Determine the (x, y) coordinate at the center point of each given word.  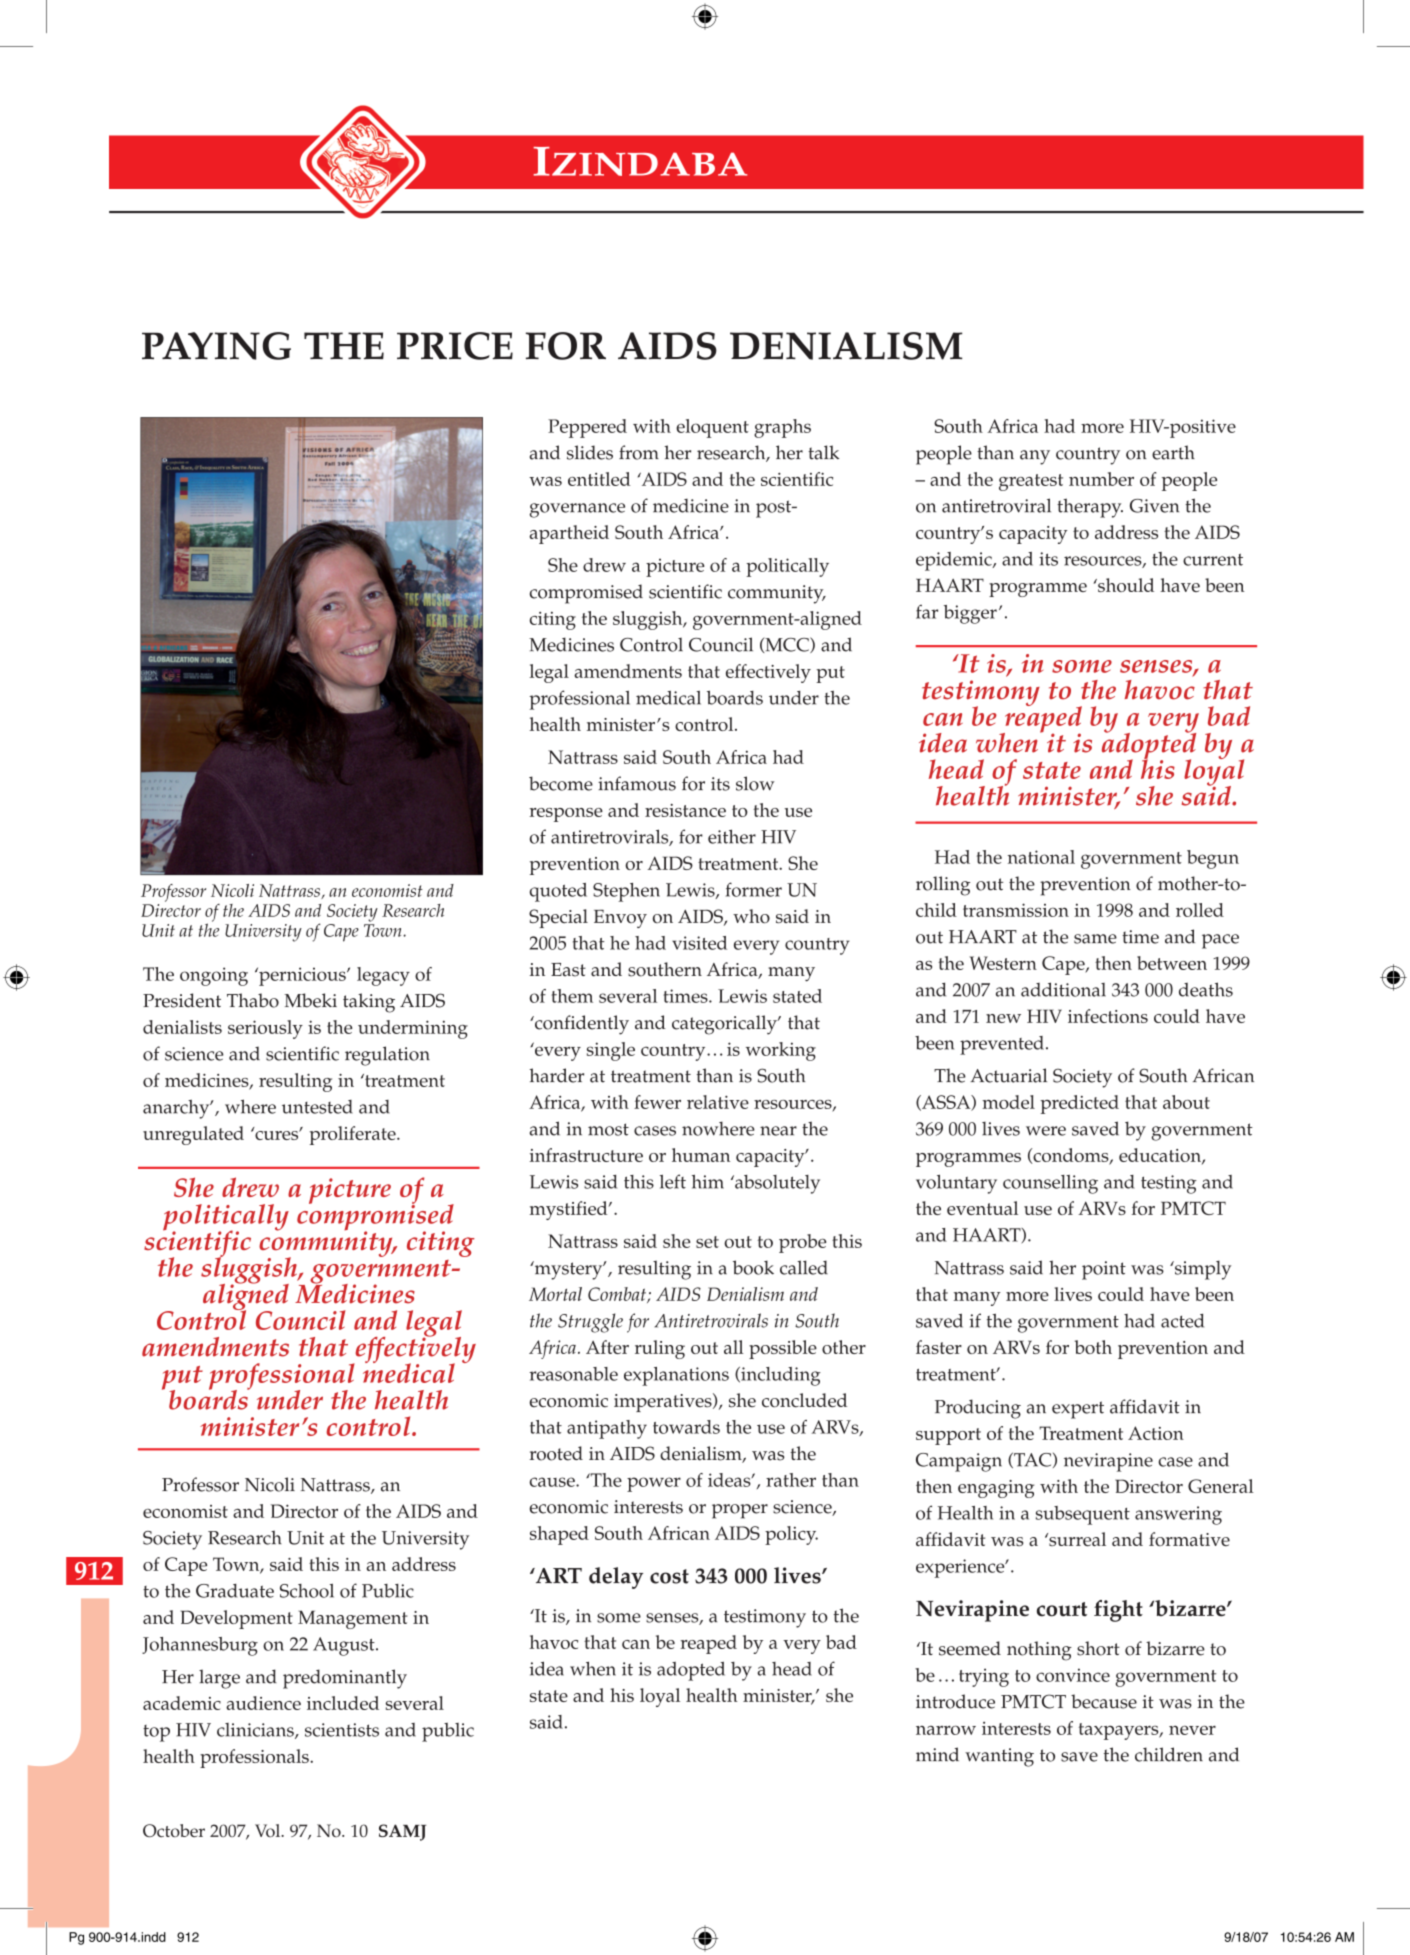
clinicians (256, 1731)
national (1041, 857)
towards (686, 1427)
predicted (1079, 1104)
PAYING (216, 346)
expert (1078, 1410)
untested (317, 1107)
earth (1173, 452)
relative (718, 1102)
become (561, 783)
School (307, 1590)
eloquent (712, 428)
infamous (637, 783)
